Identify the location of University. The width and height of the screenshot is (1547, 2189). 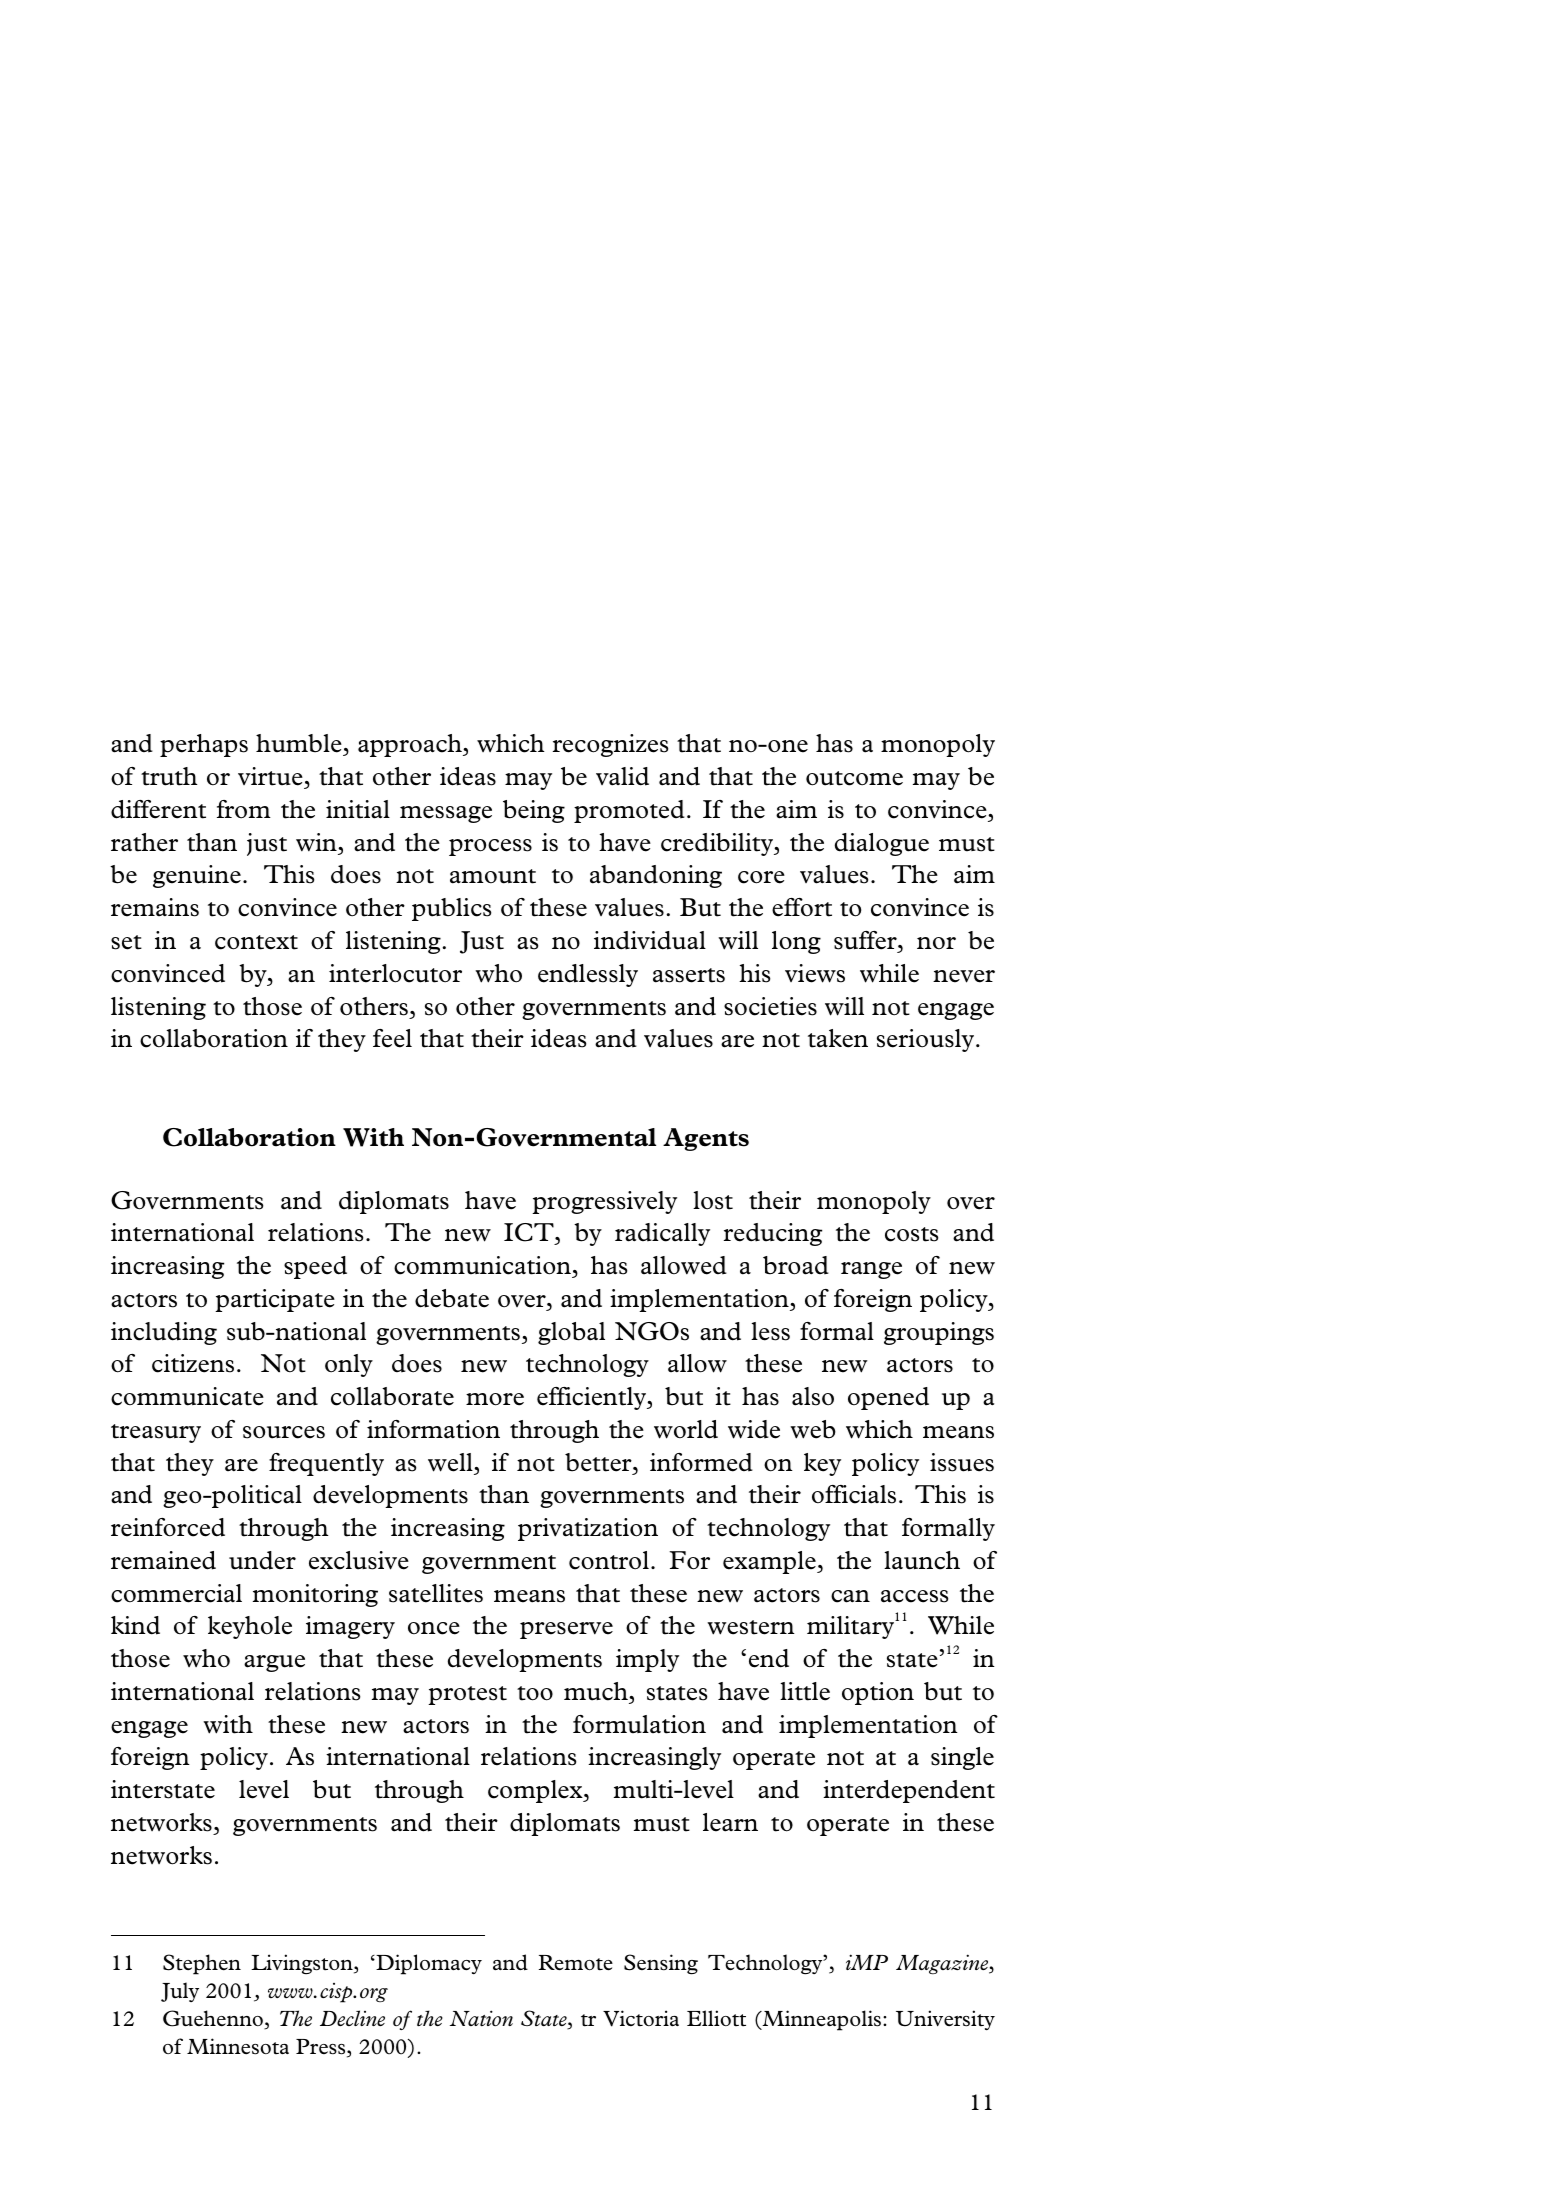
(945, 2020).
